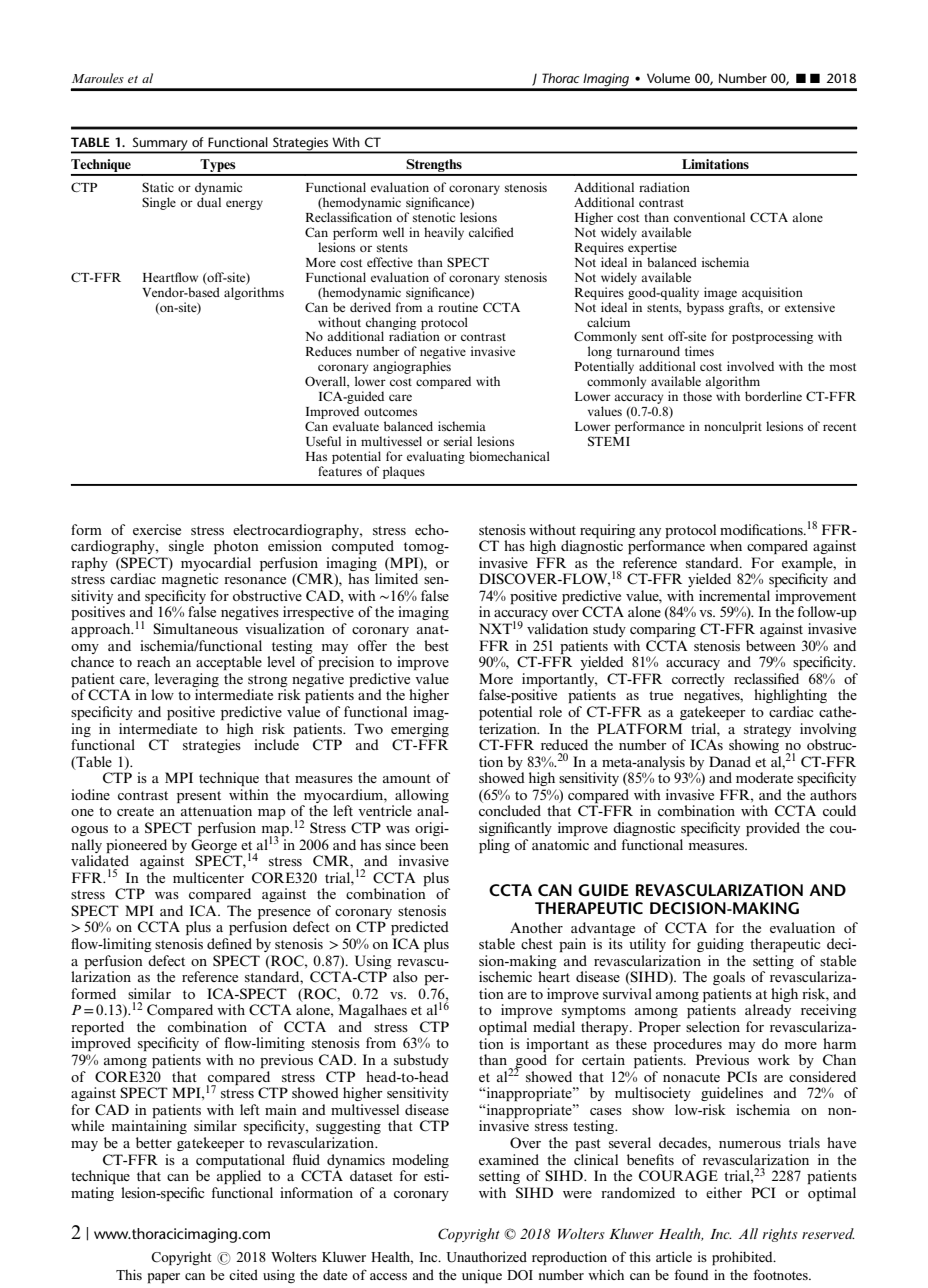 The height and width of the document is (1288, 928). What do you see at coordinates (436, 645) in the document?
I see `best` at bounding box center [436, 645].
